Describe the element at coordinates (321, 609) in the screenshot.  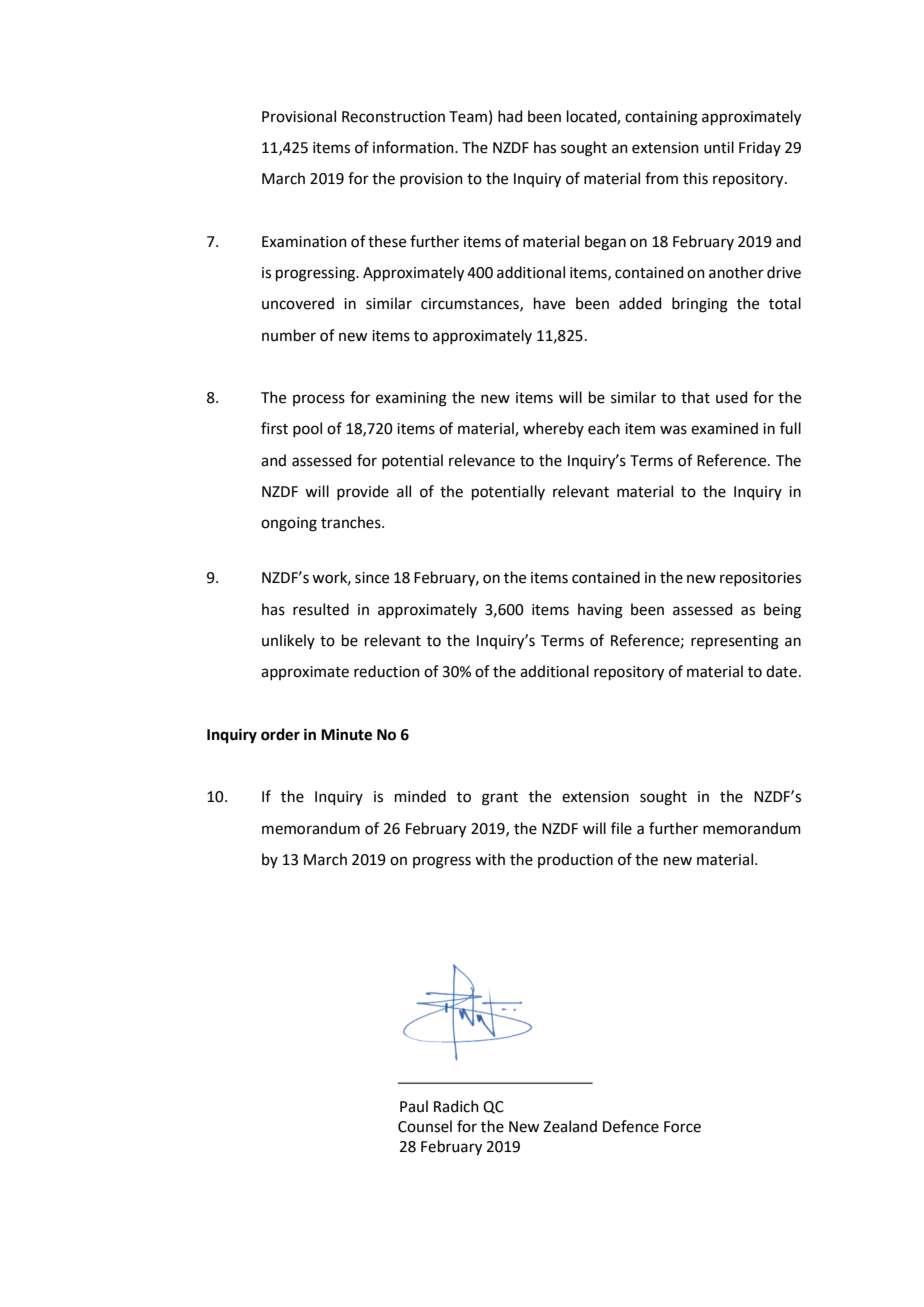
I see `resulted` at that location.
